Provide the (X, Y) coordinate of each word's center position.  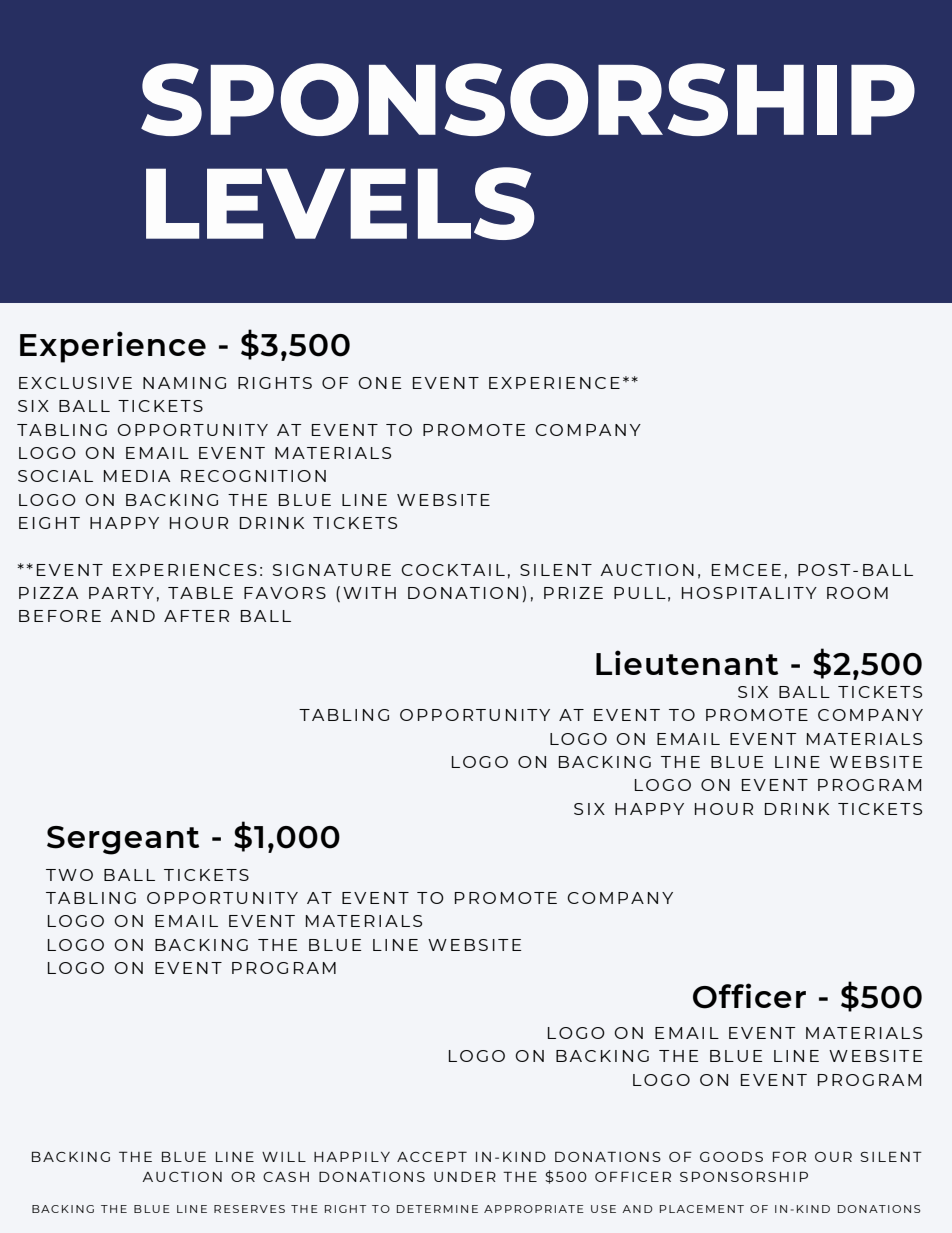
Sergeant (123, 840)
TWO (69, 875)
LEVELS (340, 203)
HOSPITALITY (749, 593)
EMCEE (746, 570)
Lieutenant (687, 662)
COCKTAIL (453, 570)
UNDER (465, 1176)
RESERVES (249, 1209)
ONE (379, 383)
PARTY (121, 593)
